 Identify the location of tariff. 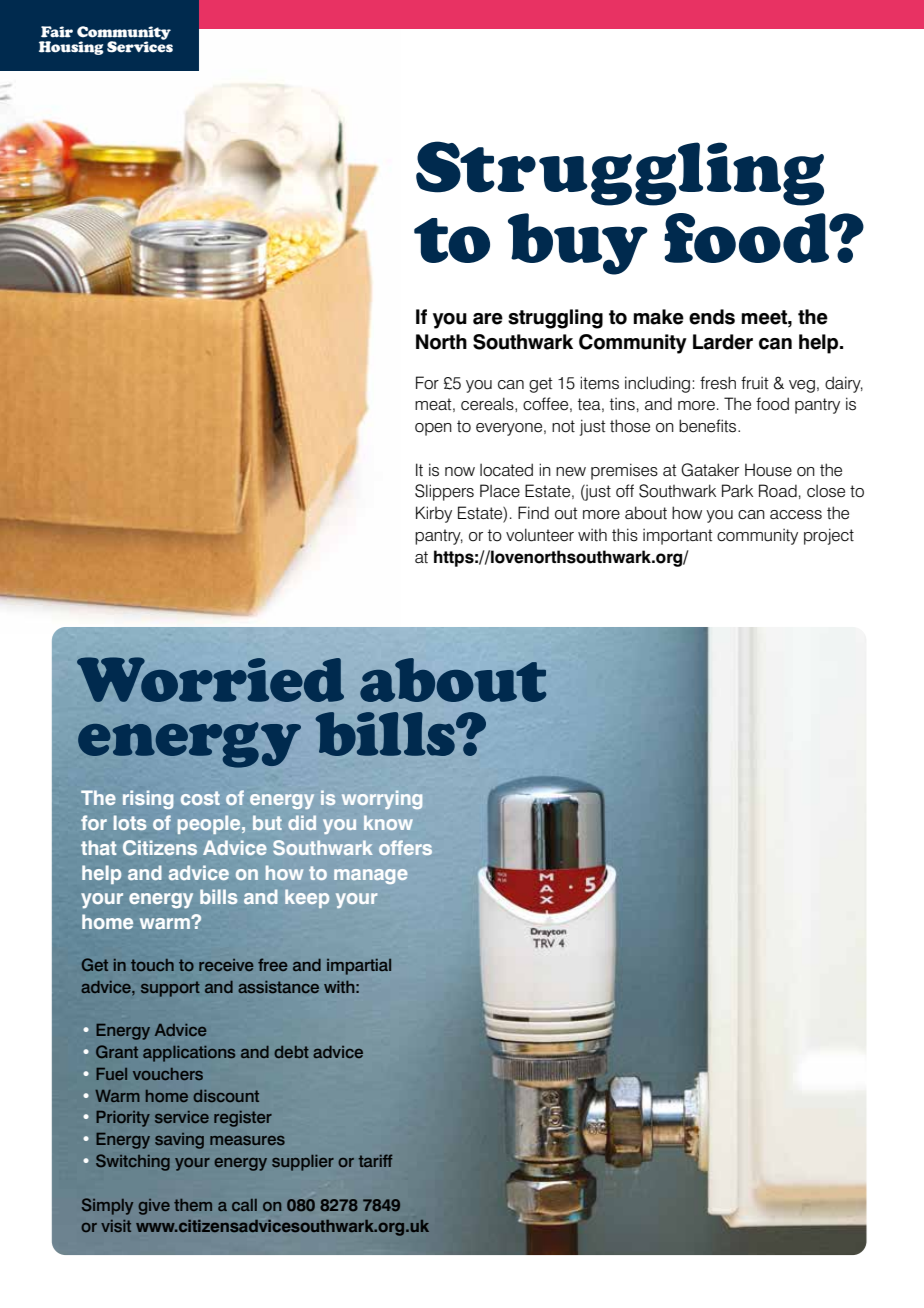
(375, 1160).
